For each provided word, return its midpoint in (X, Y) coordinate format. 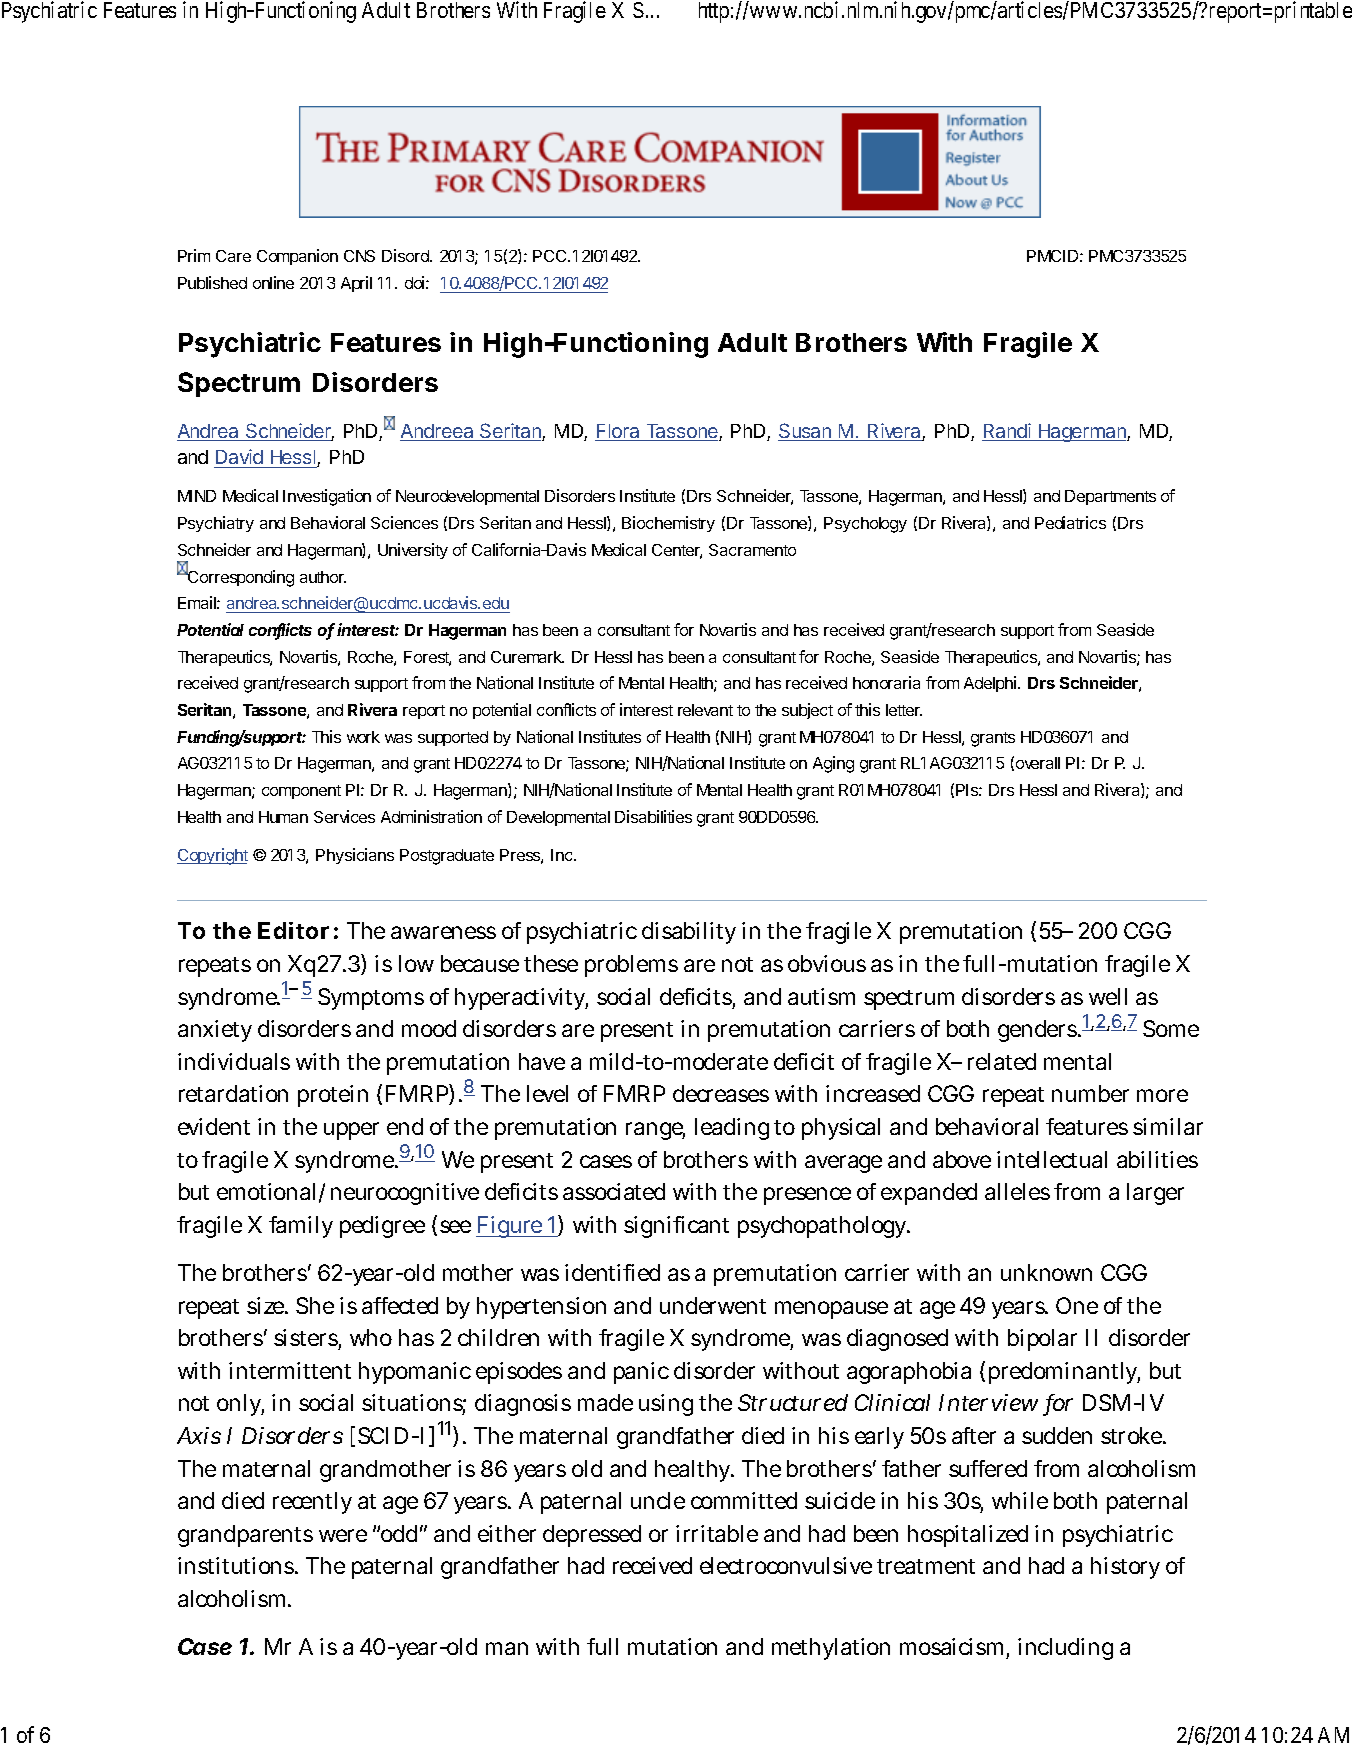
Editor (293, 930)
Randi (1007, 432)
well (1108, 996)
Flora (618, 432)
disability (689, 933)
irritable (717, 1533)
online (273, 282)
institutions (237, 1565)
